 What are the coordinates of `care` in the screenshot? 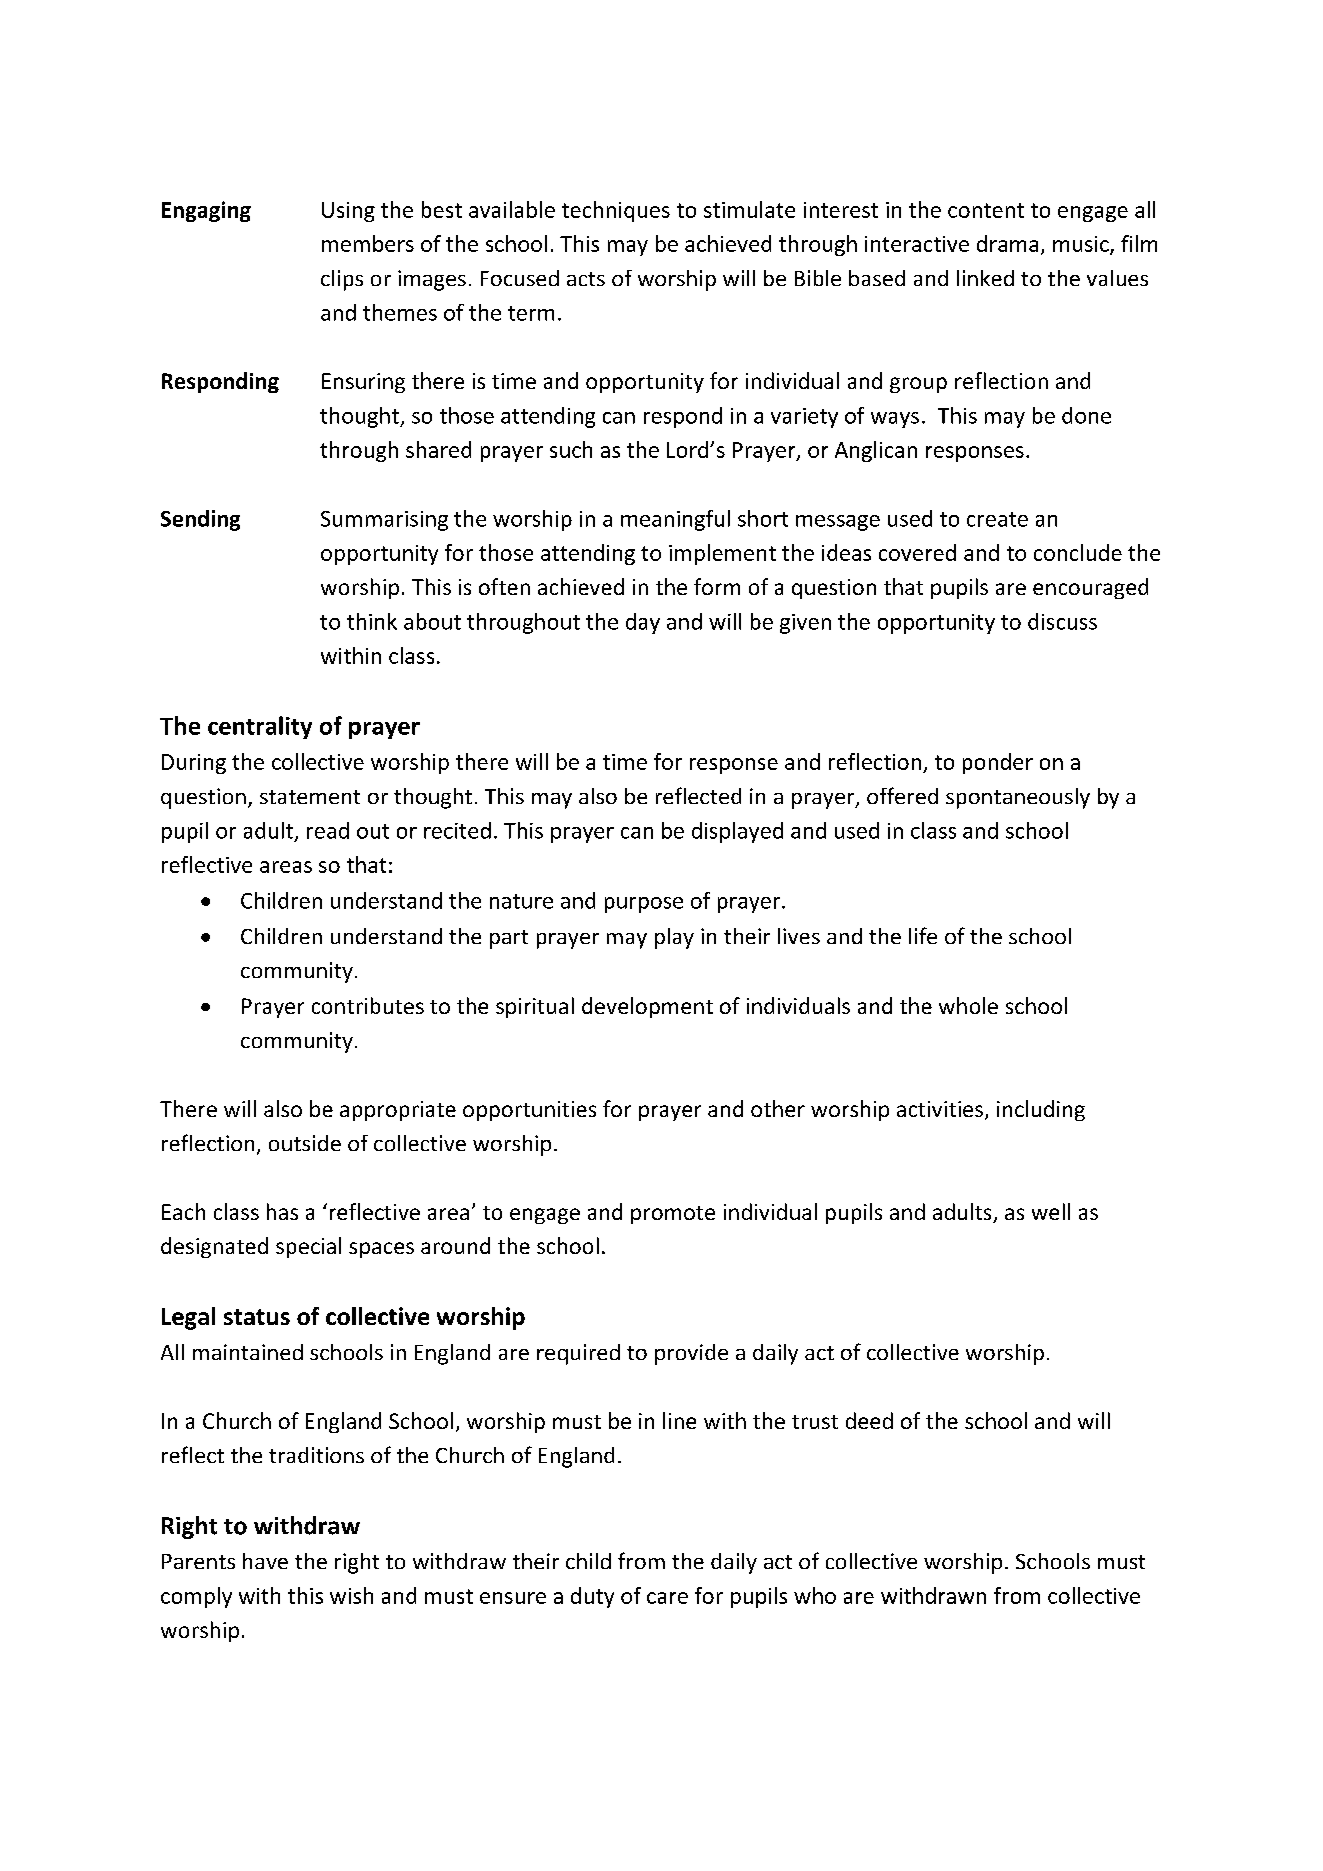 It's located at (667, 1598).
